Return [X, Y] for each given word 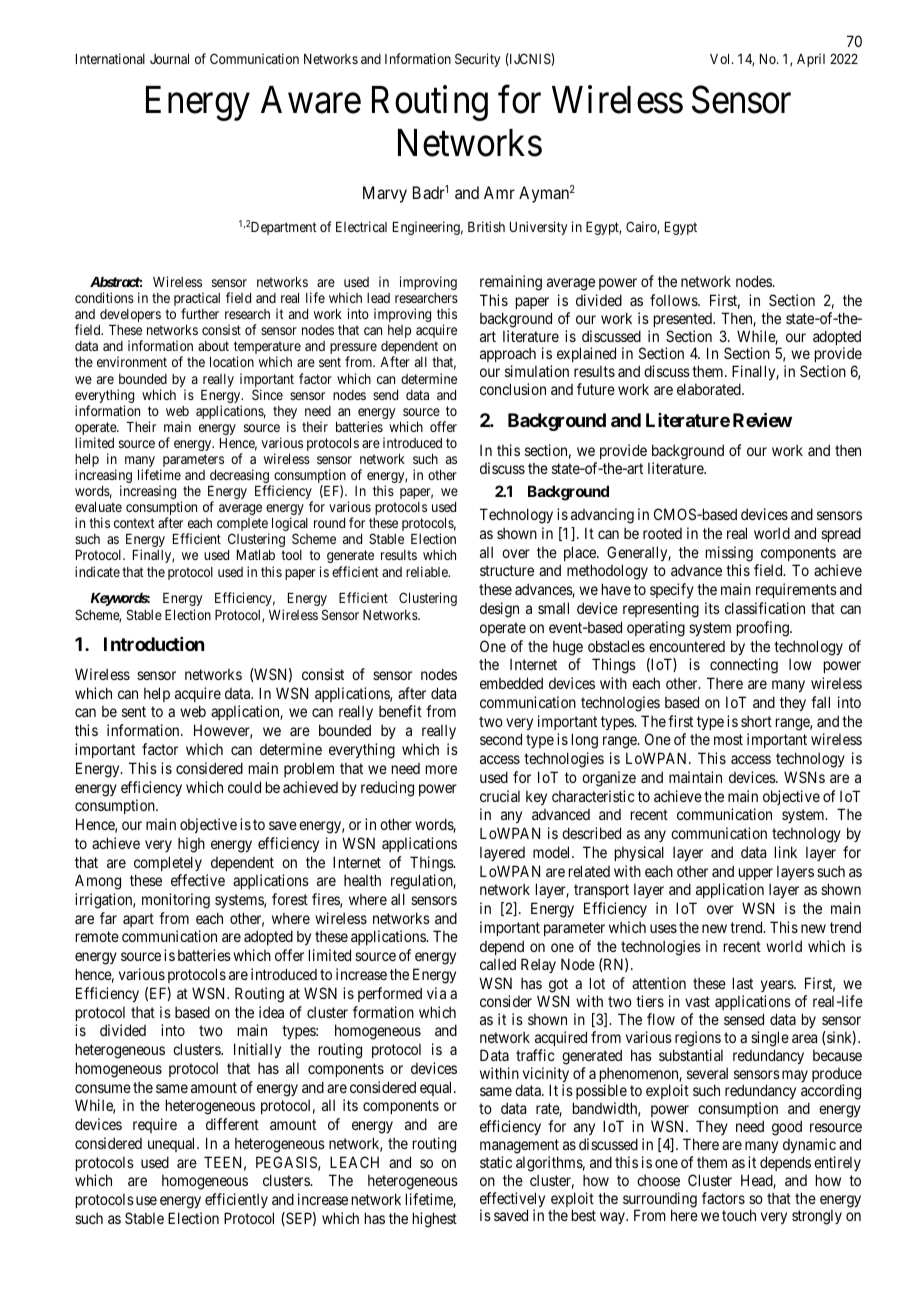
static [496, 1162]
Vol [721, 59]
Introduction [154, 644]
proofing [764, 629]
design [499, 610]
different [232, 1124]
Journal [169, 59]
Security [477, 60]
